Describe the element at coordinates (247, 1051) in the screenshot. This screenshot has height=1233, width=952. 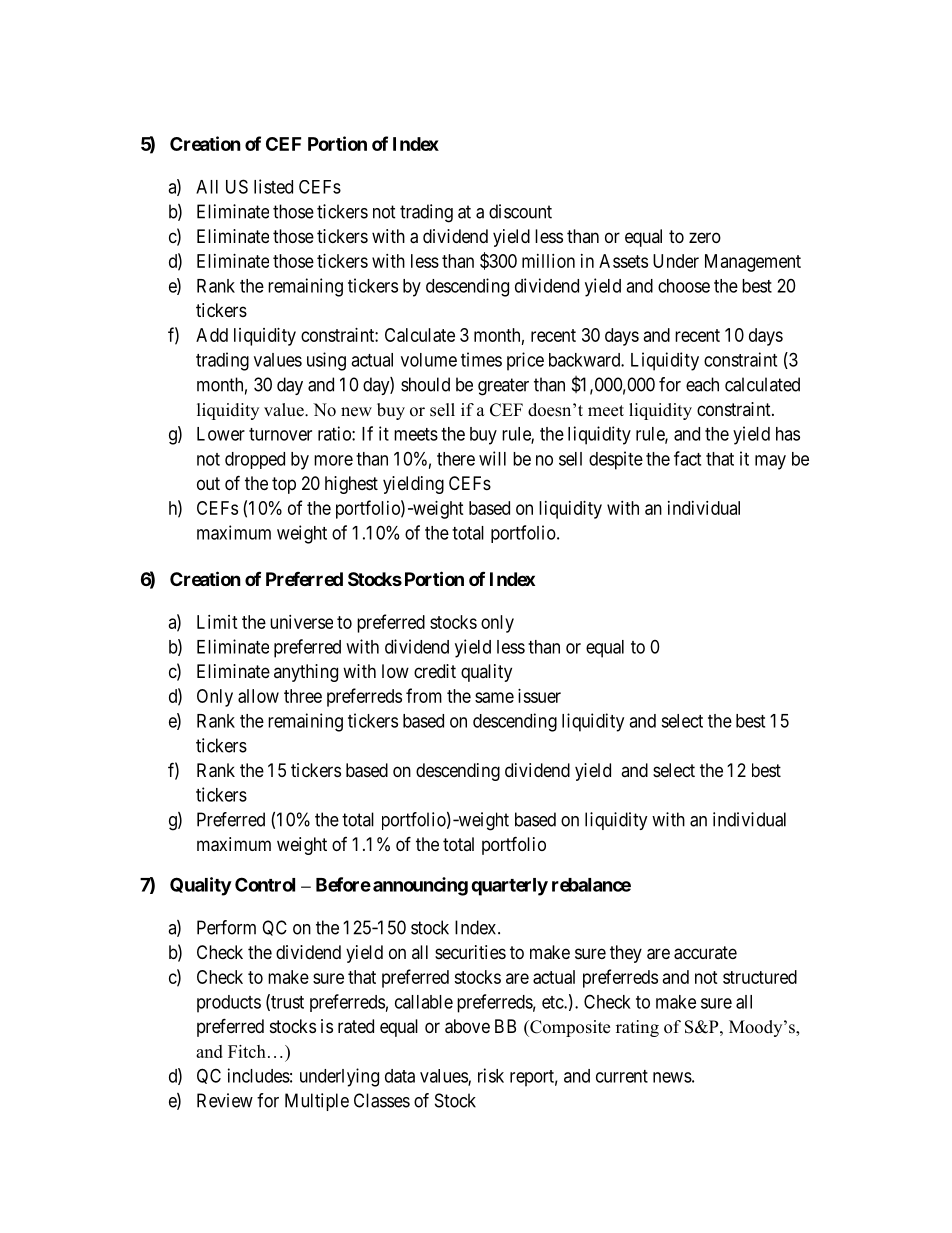
I see `Fitch` at that location.
